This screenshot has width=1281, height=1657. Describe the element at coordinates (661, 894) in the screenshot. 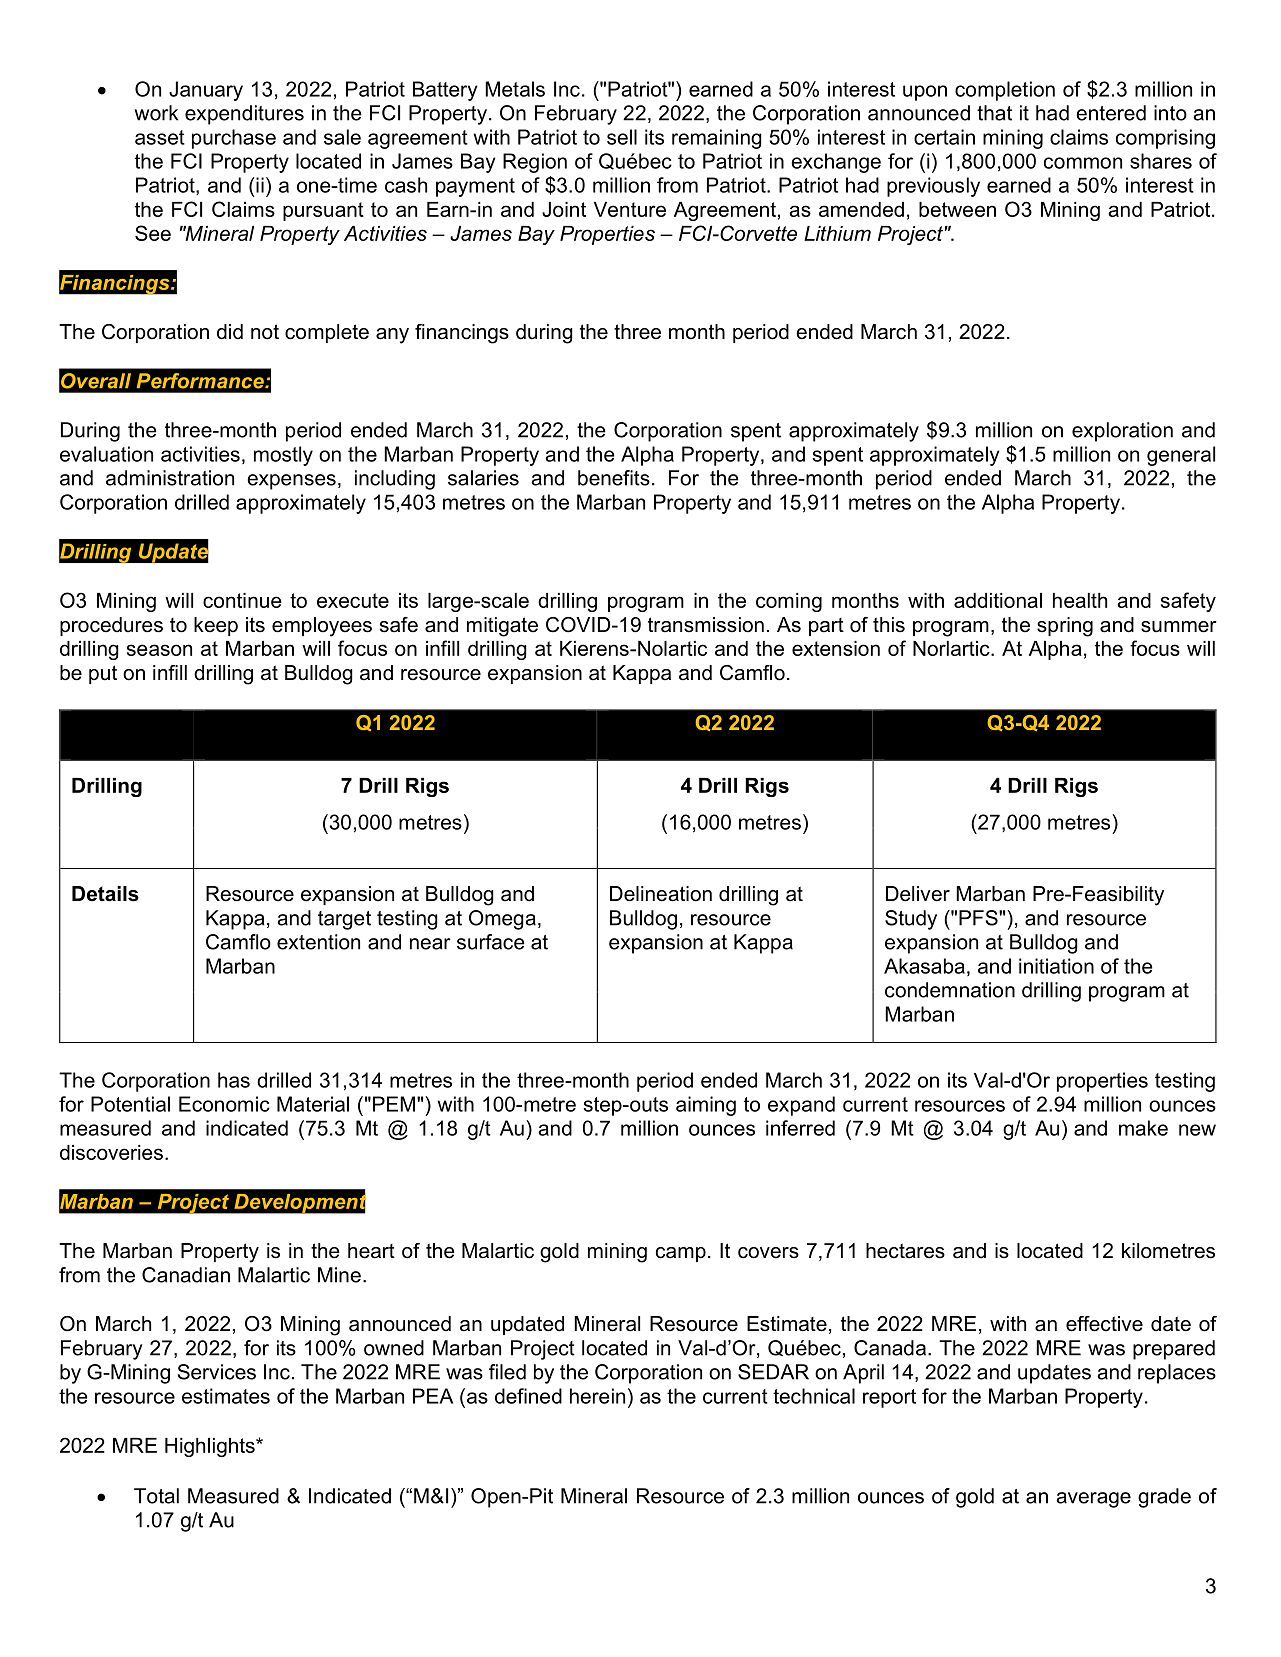

I see `Delineation` at that location.
